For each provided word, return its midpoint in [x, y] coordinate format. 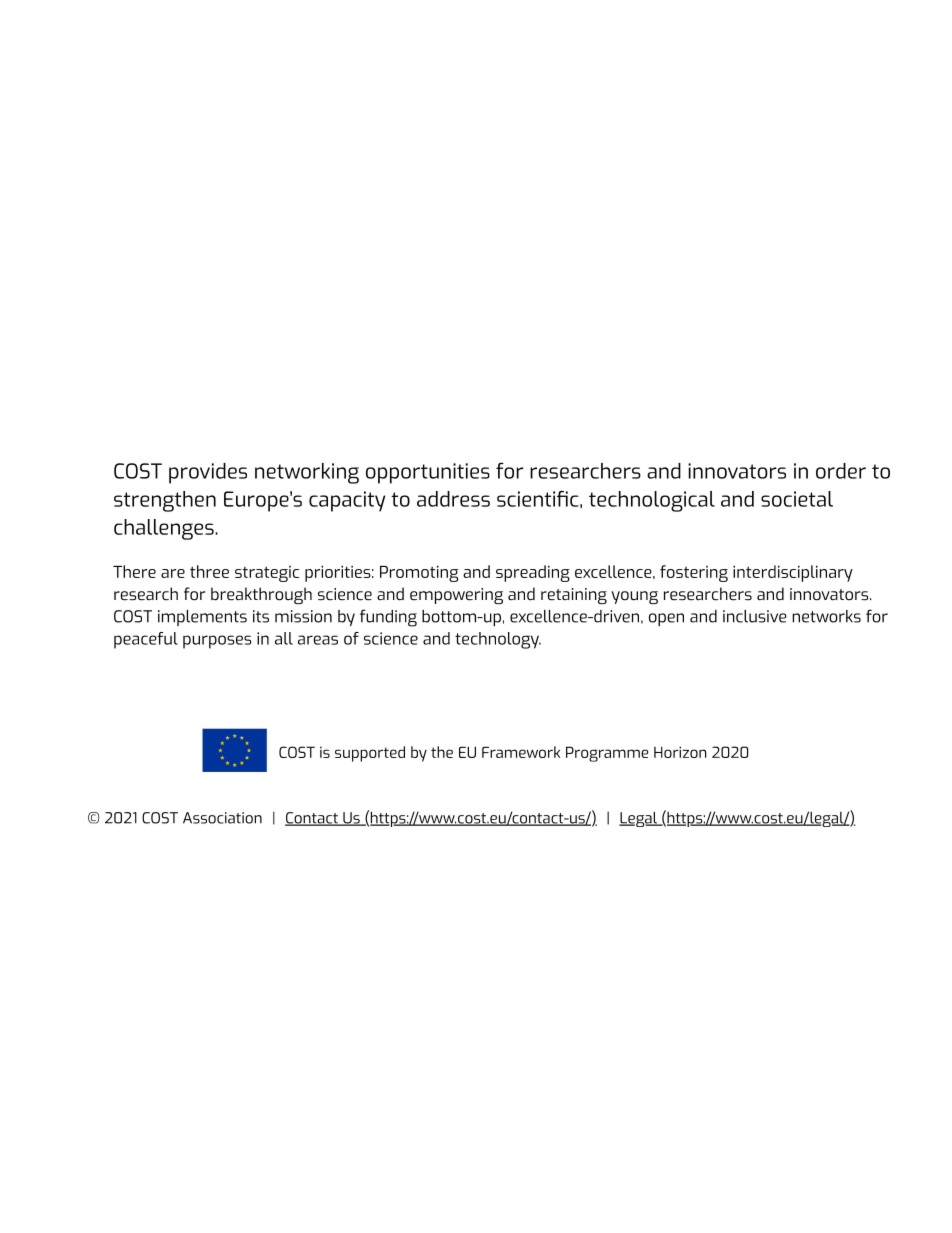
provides [208, 473]
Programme [607, 754]
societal [797, 499]
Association [222, 818]
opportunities [428, 473]
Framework [521, 752]
